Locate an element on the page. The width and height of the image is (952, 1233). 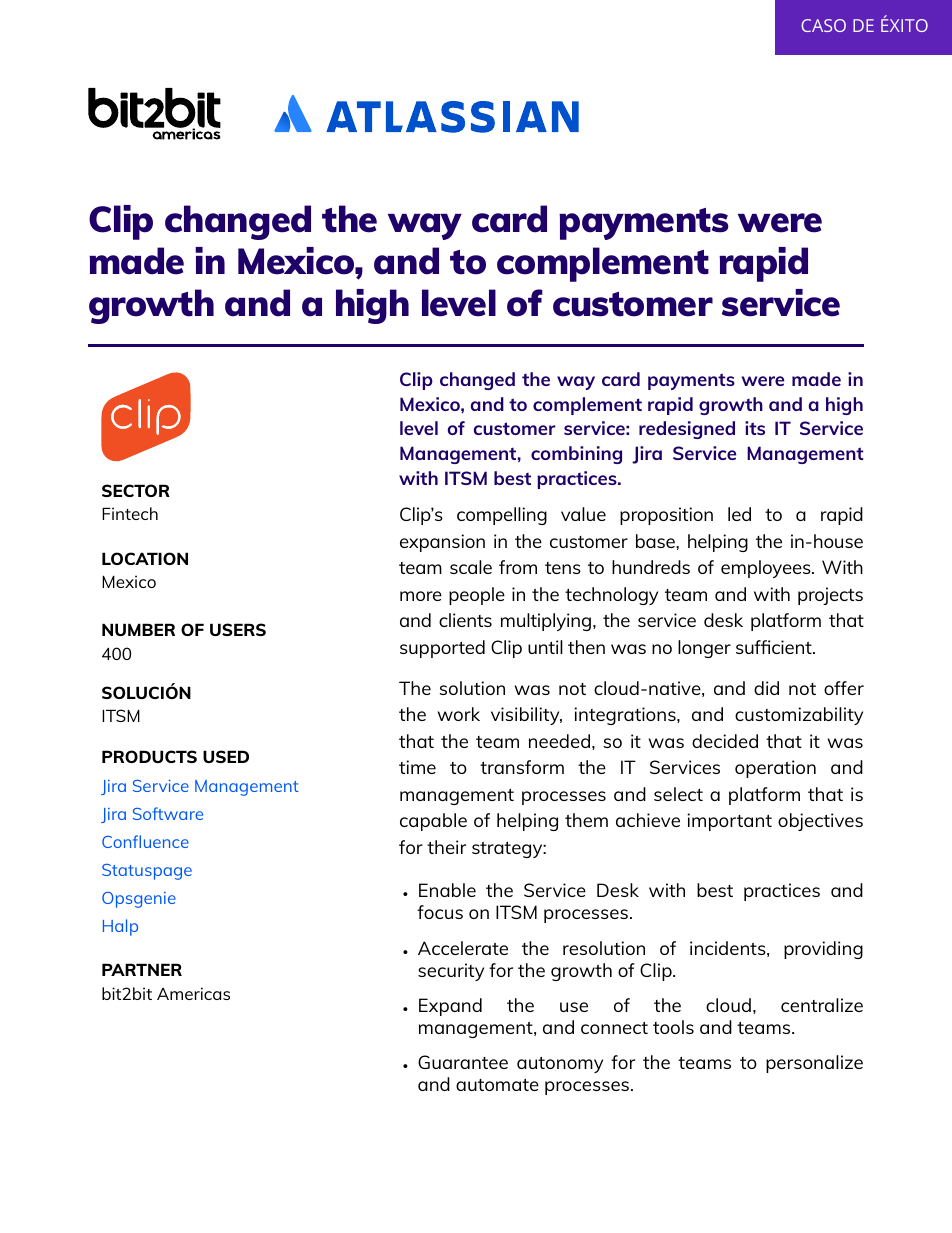
SECTOR is located at coordinates (136, 490).
